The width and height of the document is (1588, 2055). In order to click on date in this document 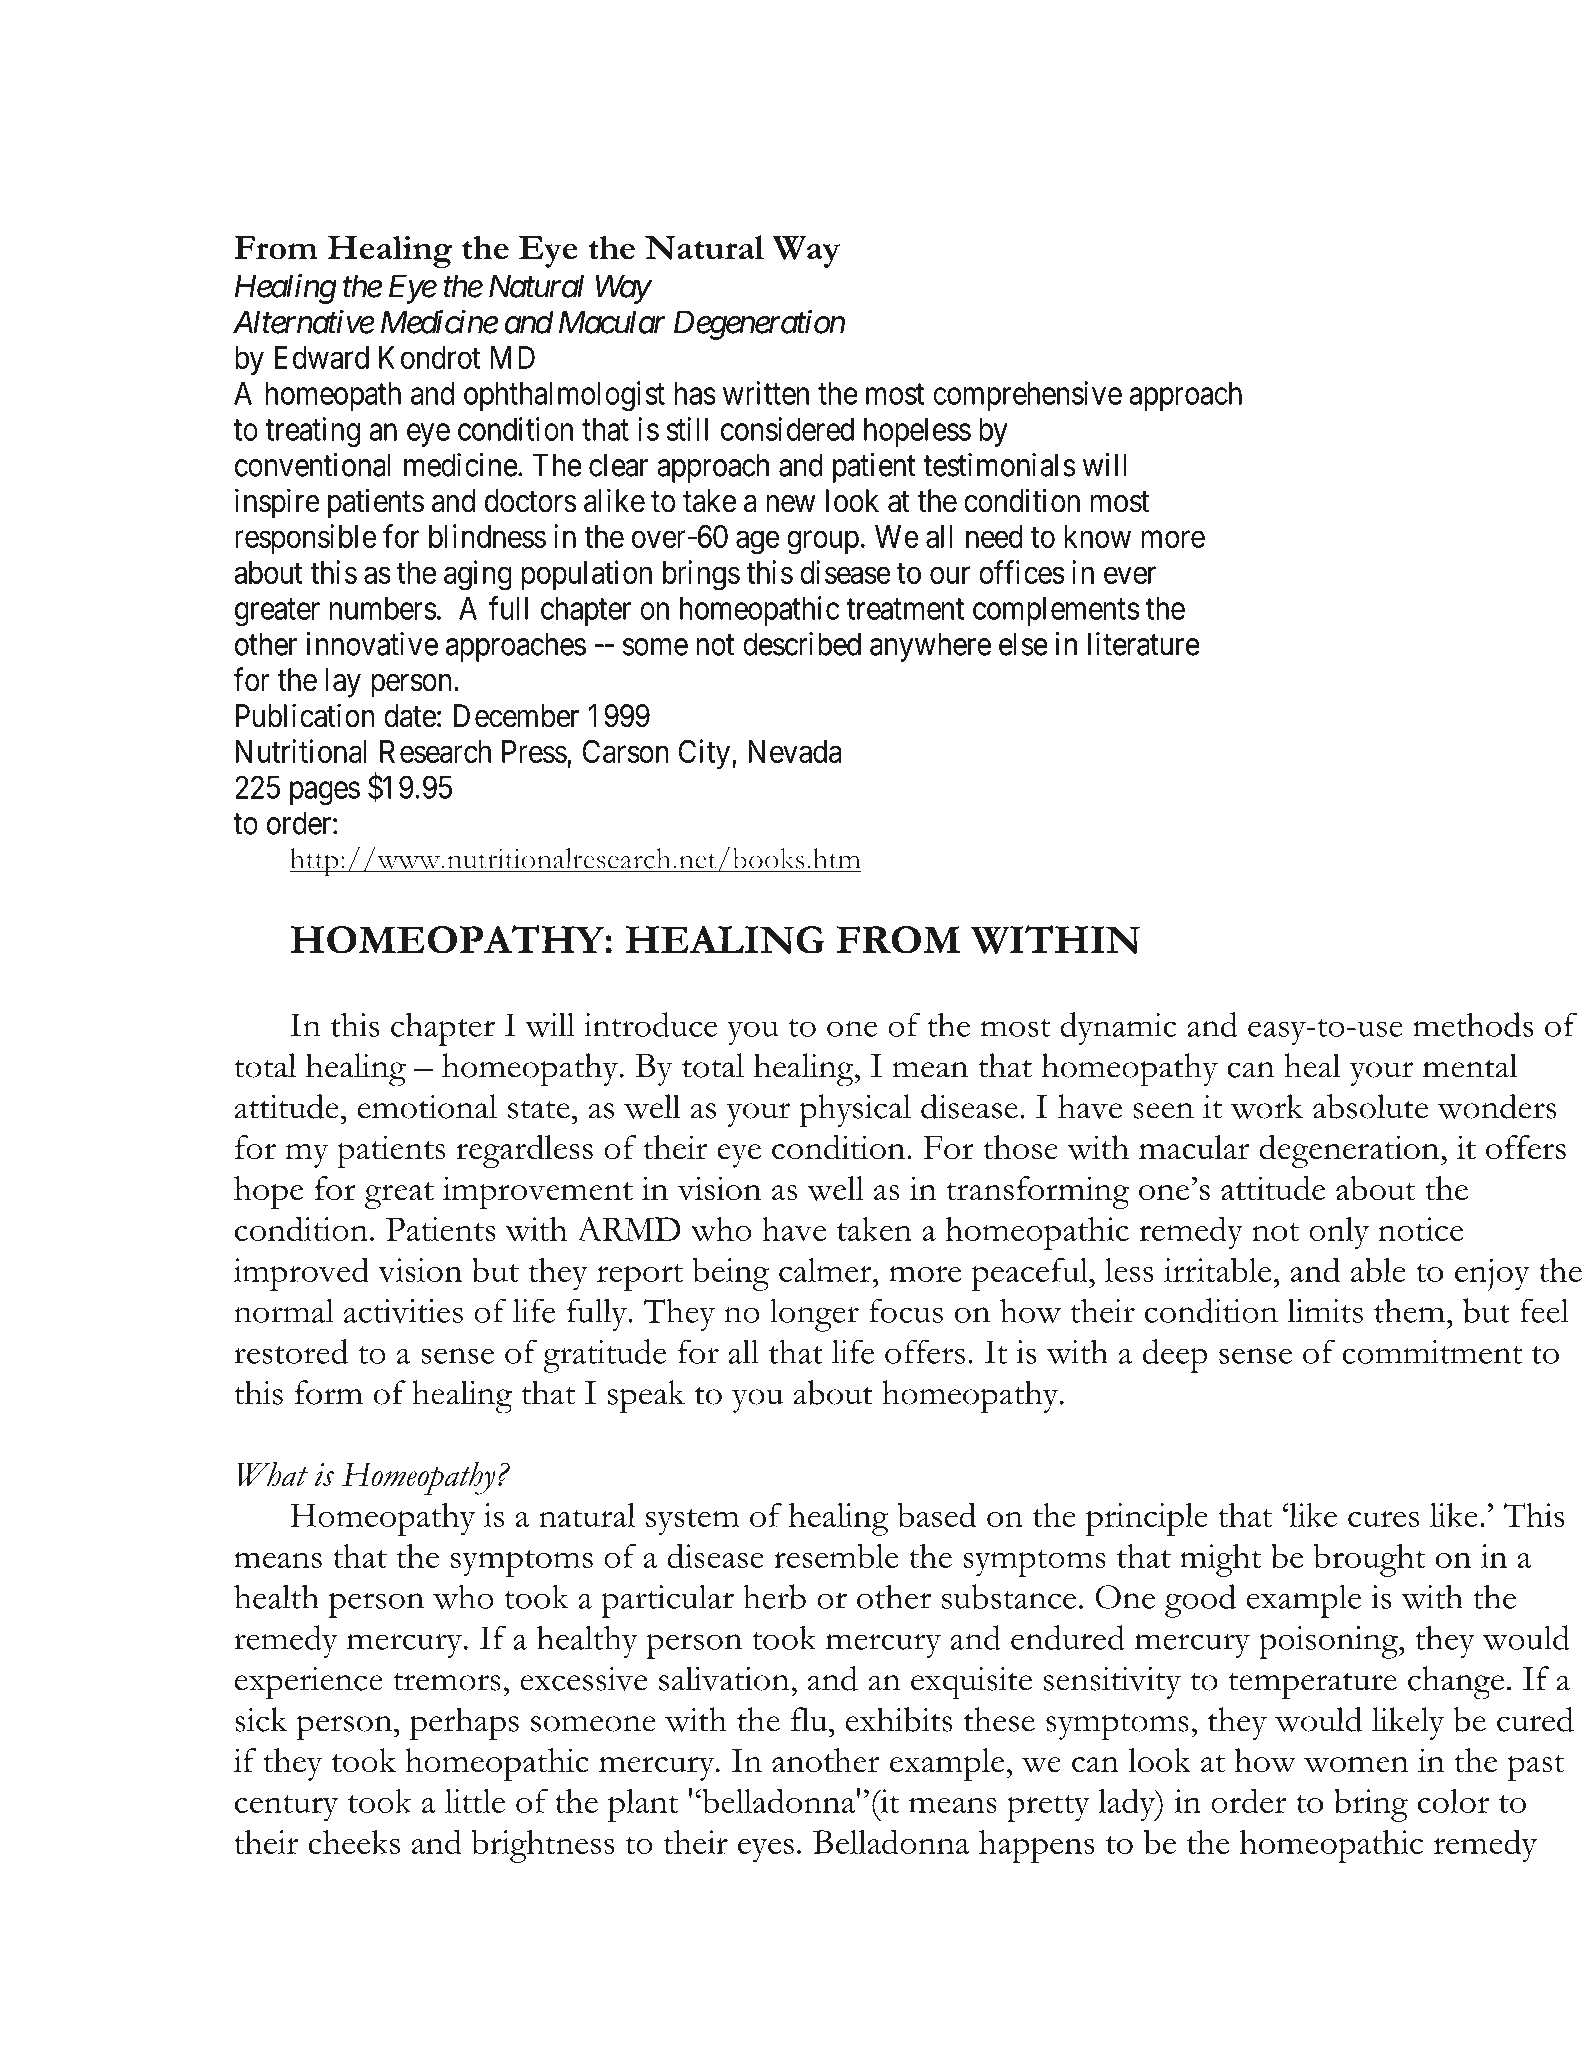, I will do `click(410, 716)`.
